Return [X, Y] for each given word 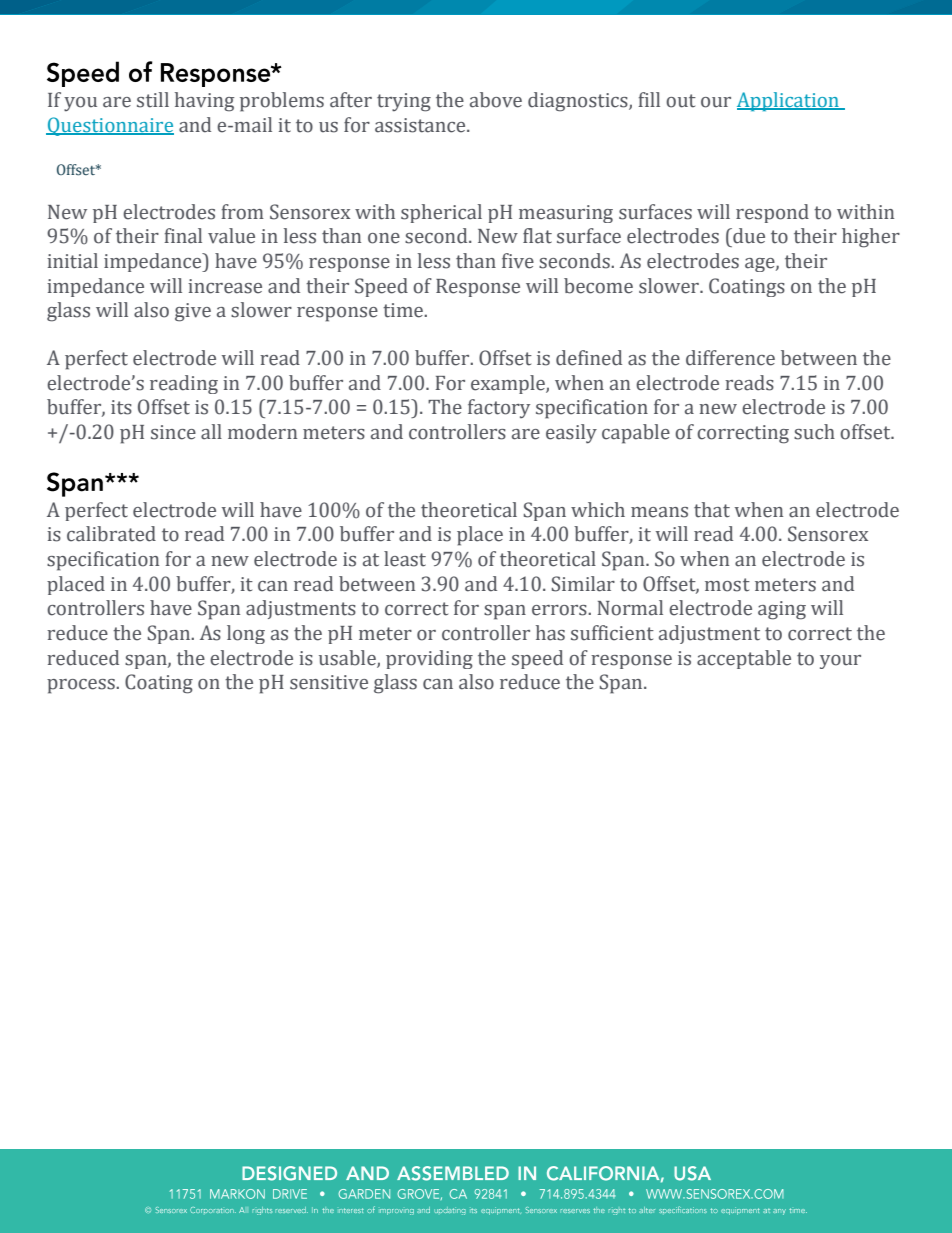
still [153, 100]
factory [499, 408]
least [405, 559]
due [748, 236]
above [496, 100]
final [183, 236]
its [121, 407]
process [82, 686]
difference [730, 358]
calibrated [111, 534]
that [712, 510]
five [518, 261]
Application [789, 101]
